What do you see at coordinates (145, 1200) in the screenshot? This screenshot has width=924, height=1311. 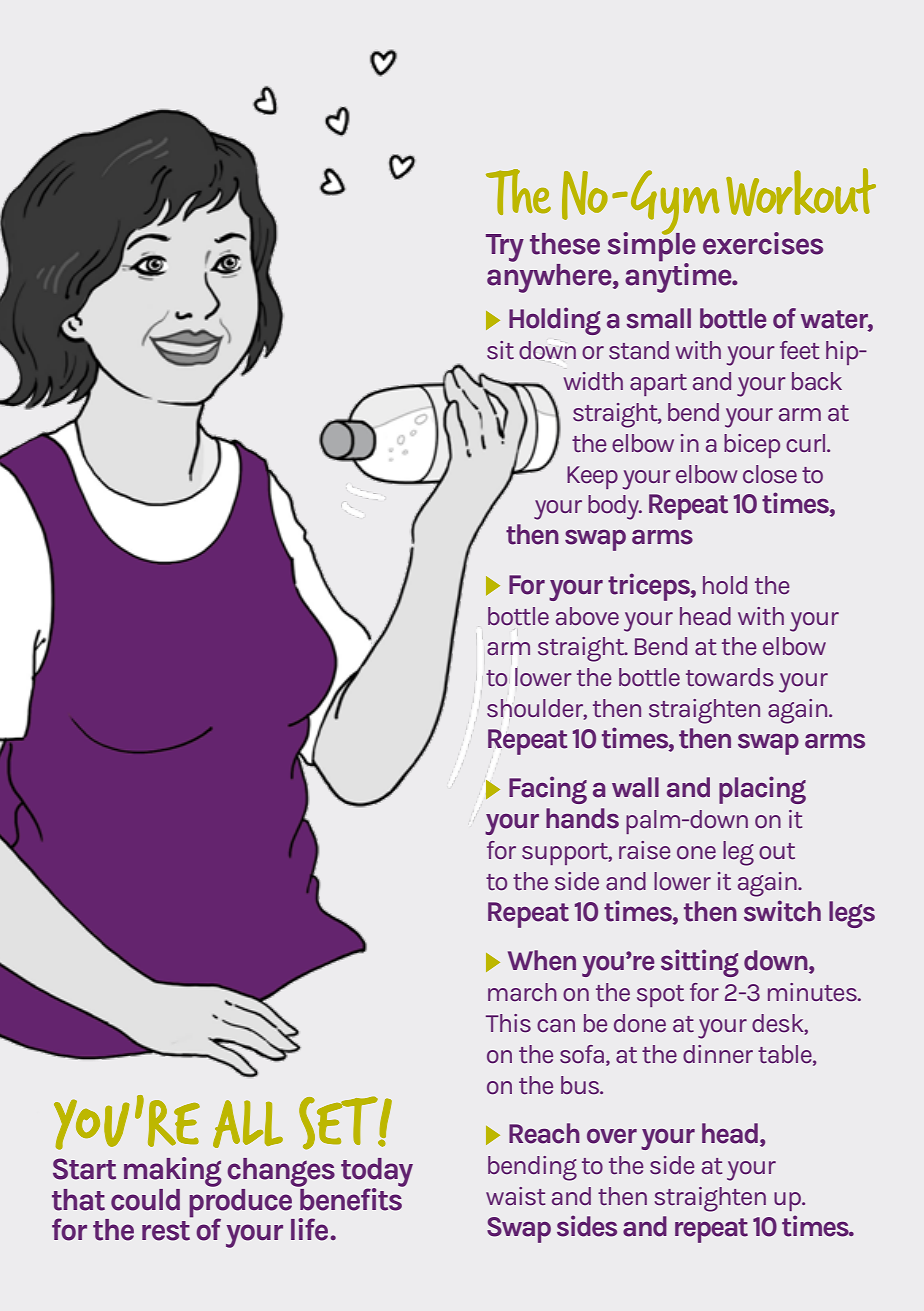 I see `could` at bounding box center [145, 1200].
